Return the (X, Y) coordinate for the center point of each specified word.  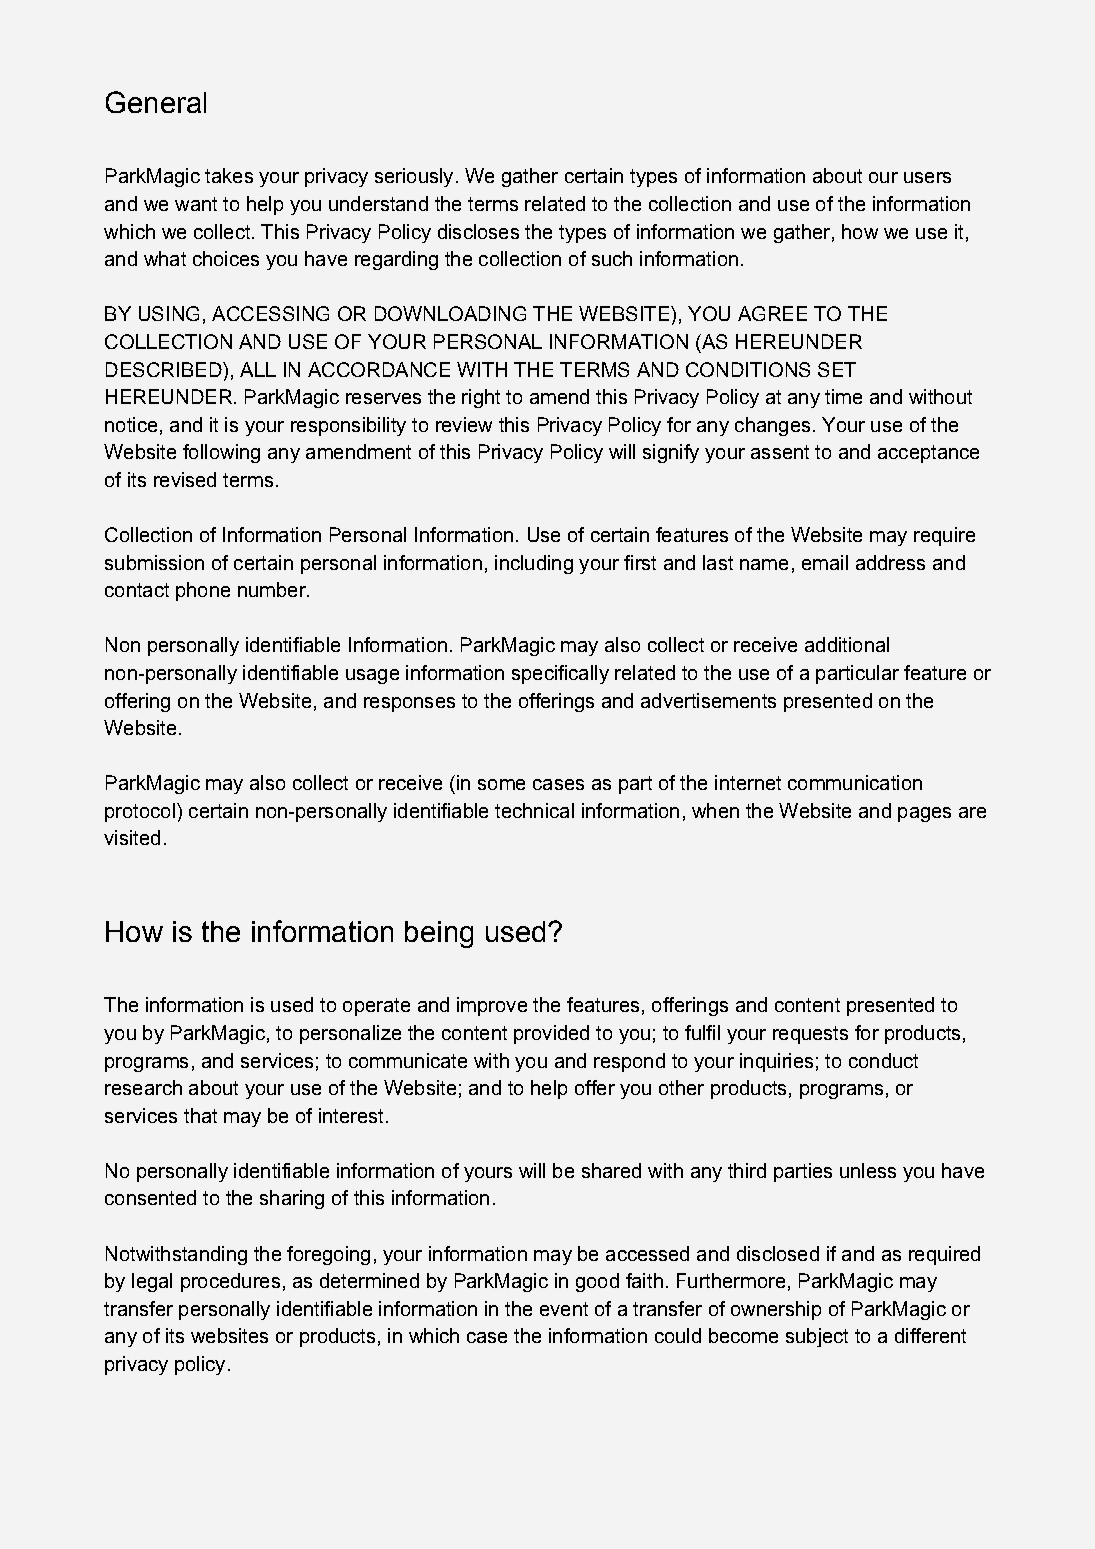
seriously (414, 177)
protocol (140, 812)
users (927, 177)
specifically (560, 674)
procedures (230, 1282)
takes (229, 175)
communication (855, 782)
